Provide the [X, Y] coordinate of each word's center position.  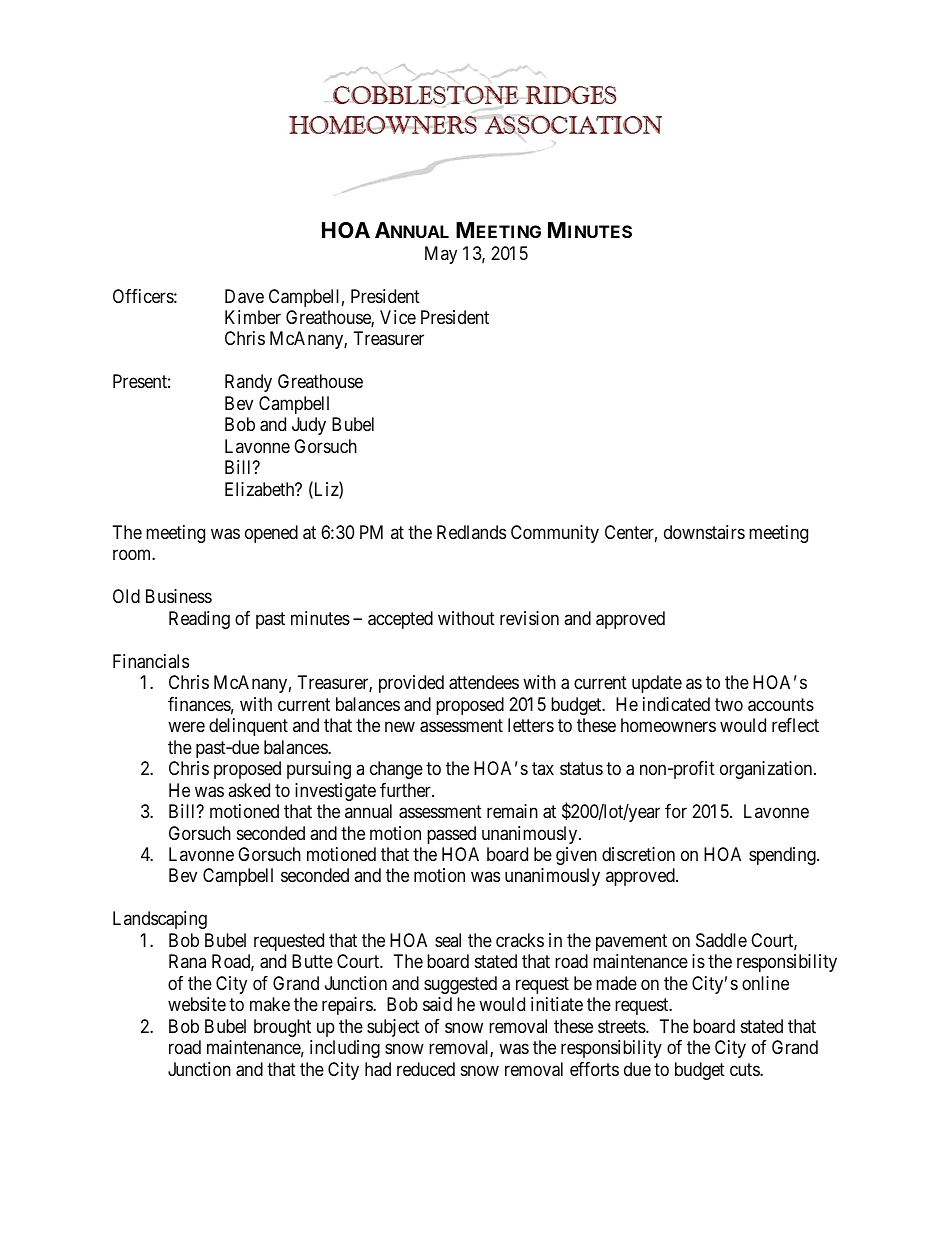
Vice [398, 317]
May [441, 255]
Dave [244, 296]
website [197, 1004]
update [657, 684]
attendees [484, 682]
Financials [151, 661]
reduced [426, 1069]
